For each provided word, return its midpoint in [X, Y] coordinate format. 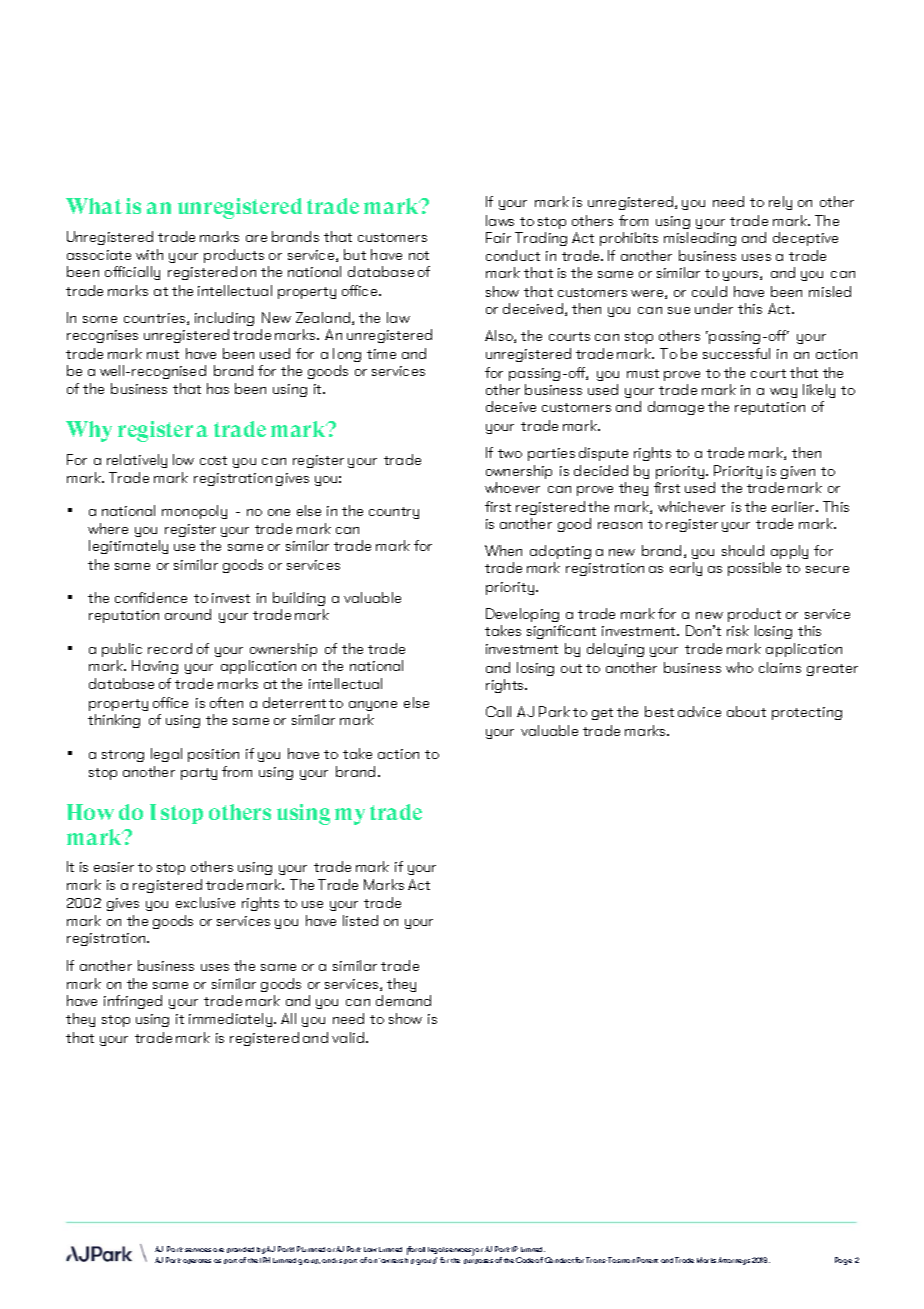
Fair [498, 237]
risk [738, 630]
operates [197, 1261]
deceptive [805, 239]
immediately [232, 1020]
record [170, 648]
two [510, 453]
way [783, 393]
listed [360, 920]
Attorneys [734, 1261]
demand [403, 1000]
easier [114, 867]
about [746, 711]
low [183, 459]
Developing [522, 615]
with [149, 254]
